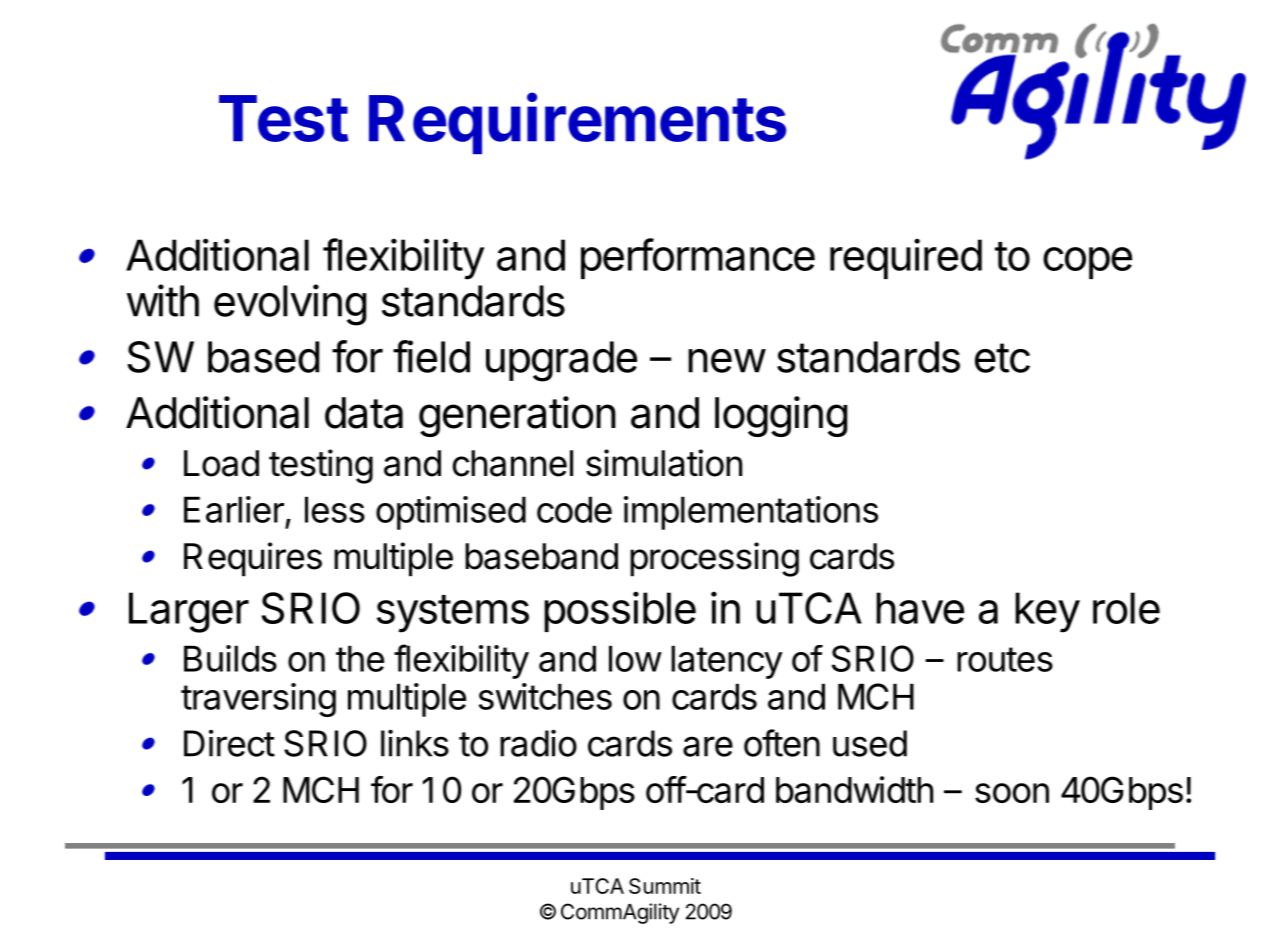 The height and width of the screenshot is (952, 1270). I want to click on required, so click(906, 258).
